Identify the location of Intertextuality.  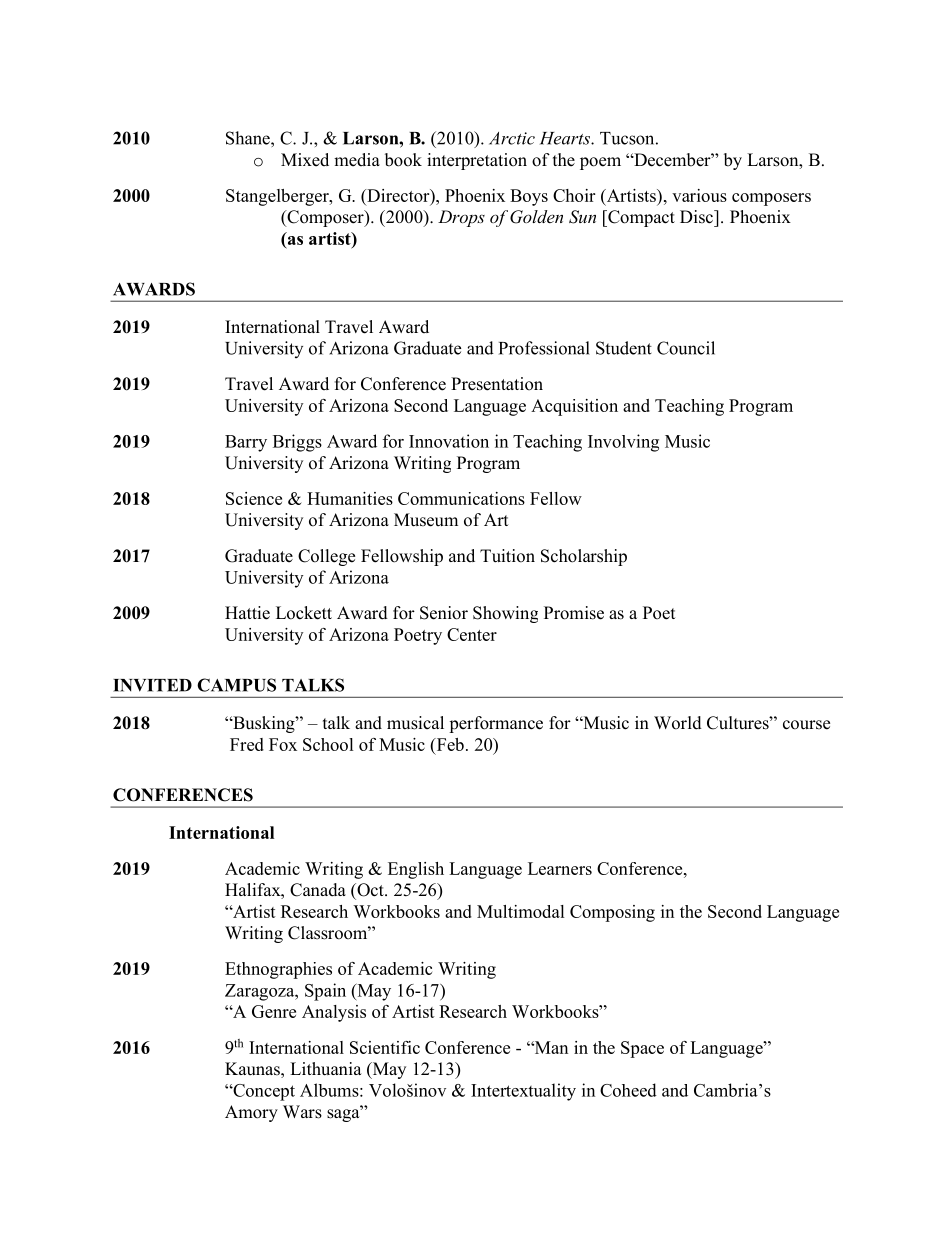
(523, 1092).
